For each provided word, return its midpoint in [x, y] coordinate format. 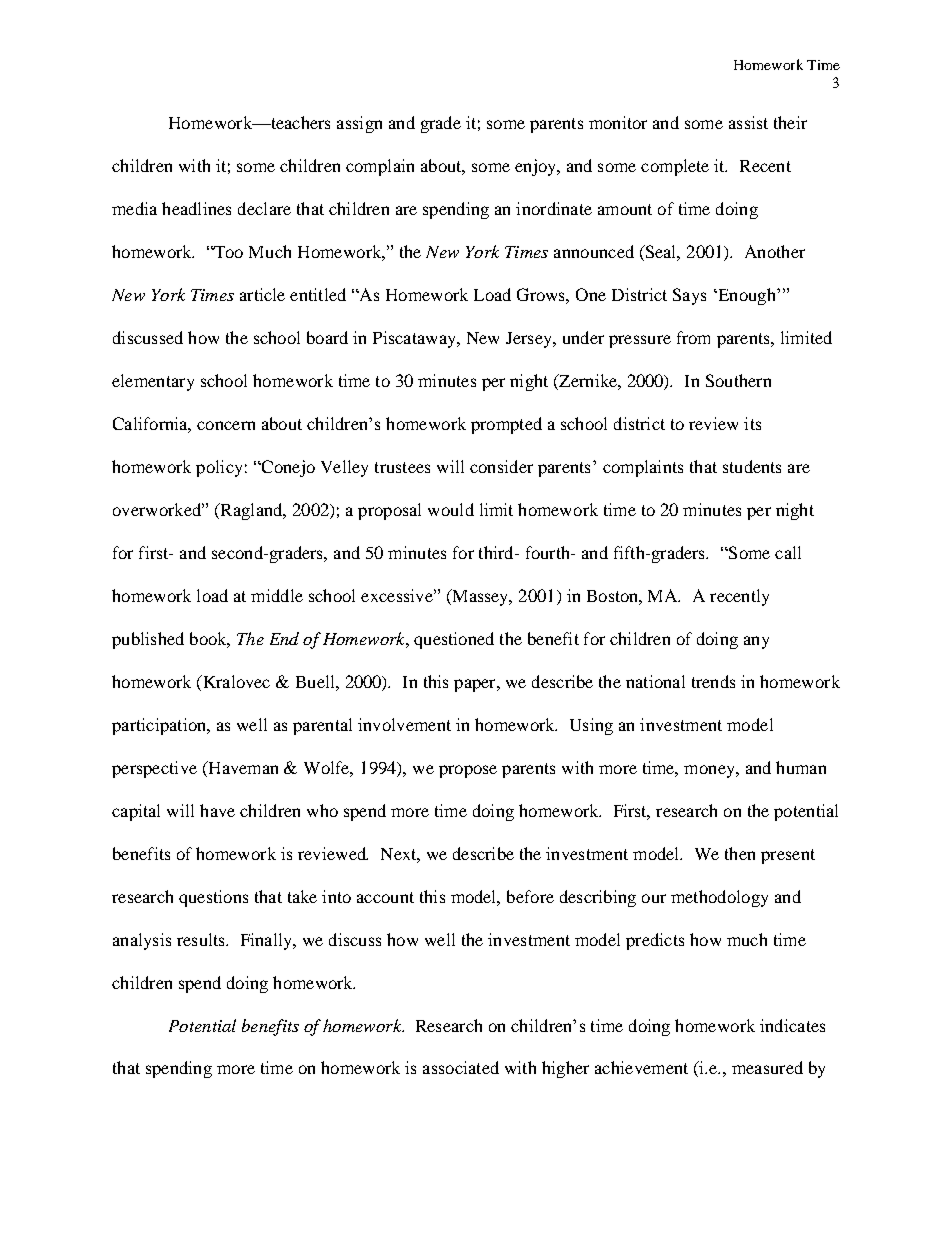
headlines [196, 208]
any [756, 642]
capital [136, 812]
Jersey [530, 340]
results [202, 939]
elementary [153, 382]
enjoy [536, 167]
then [740, 853]
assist [748, 122]
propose [468, 771]
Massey [480, 597]
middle [277, 595]
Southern [738, 380]
